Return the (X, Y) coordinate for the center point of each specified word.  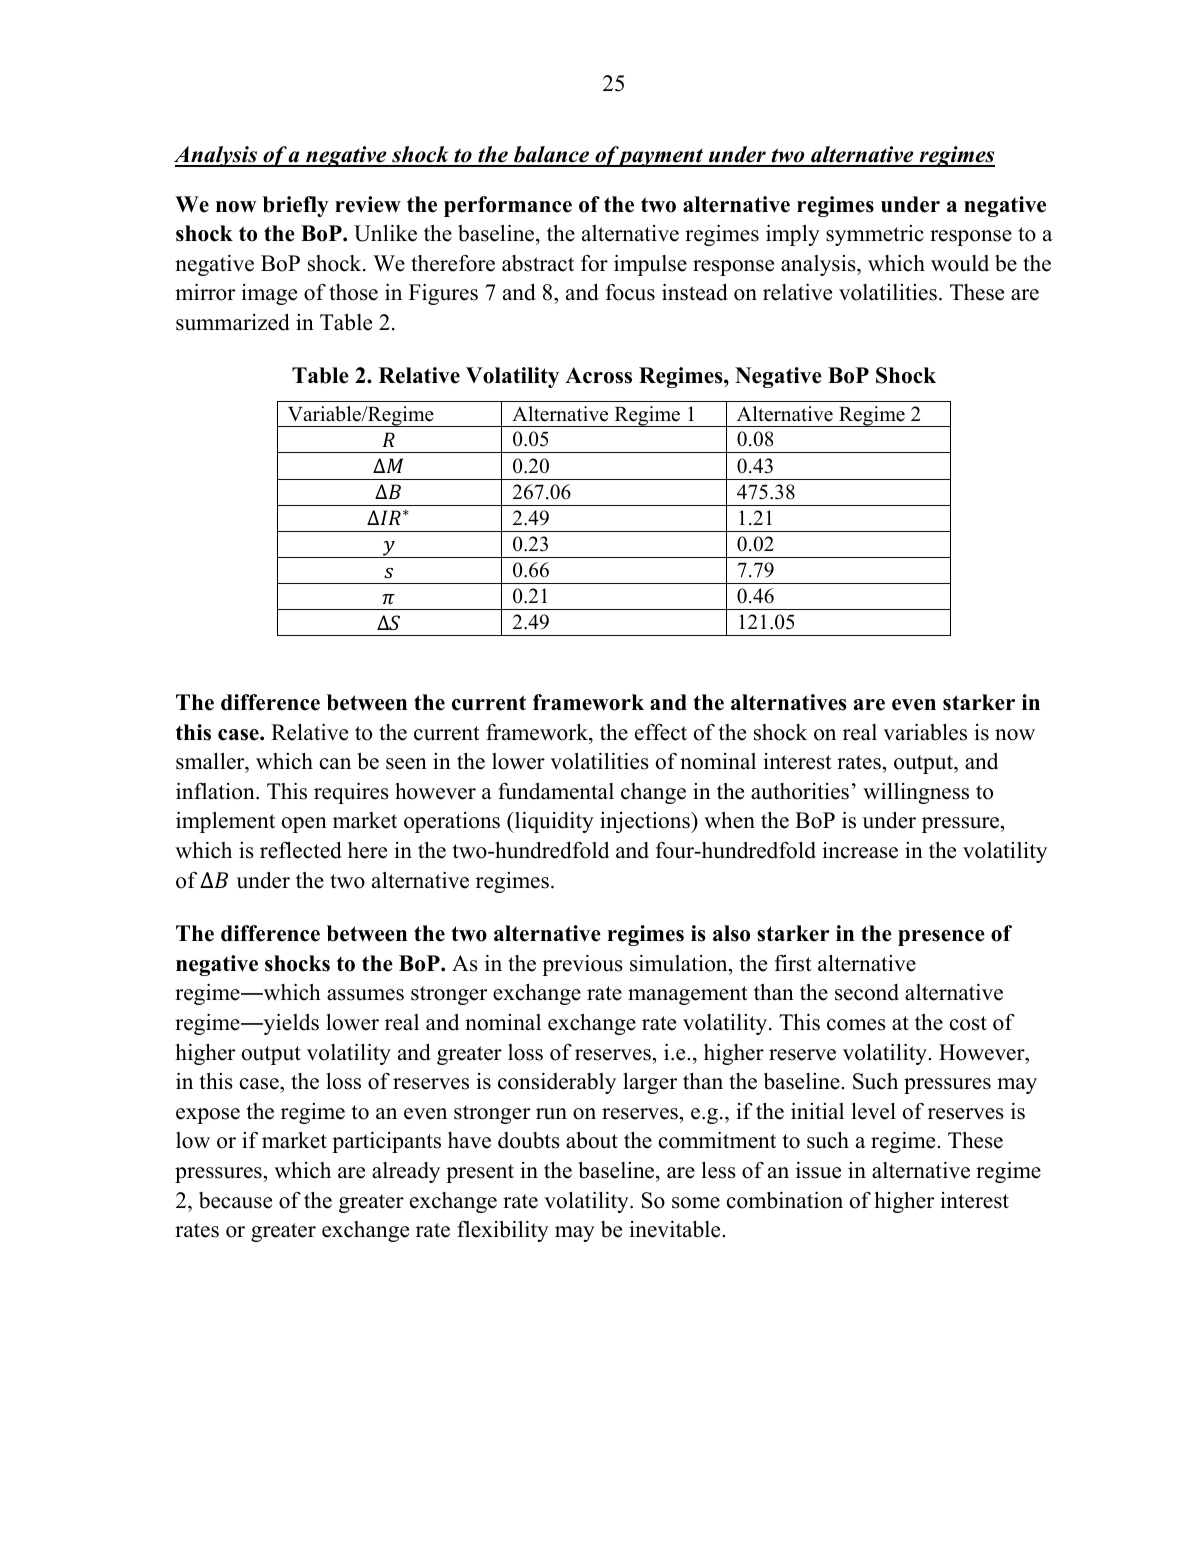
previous (582, 965)
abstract (538, 263)
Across (598, 375)
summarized (233, 322)
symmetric (875, 235)
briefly (296, 206)
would (960, 263)
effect (661, 732)
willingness (916, 793)
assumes (365, 995)
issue (818, 1170)
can (335, 764)
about (592, 1140)
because (235, 1200)
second (867, 992)
